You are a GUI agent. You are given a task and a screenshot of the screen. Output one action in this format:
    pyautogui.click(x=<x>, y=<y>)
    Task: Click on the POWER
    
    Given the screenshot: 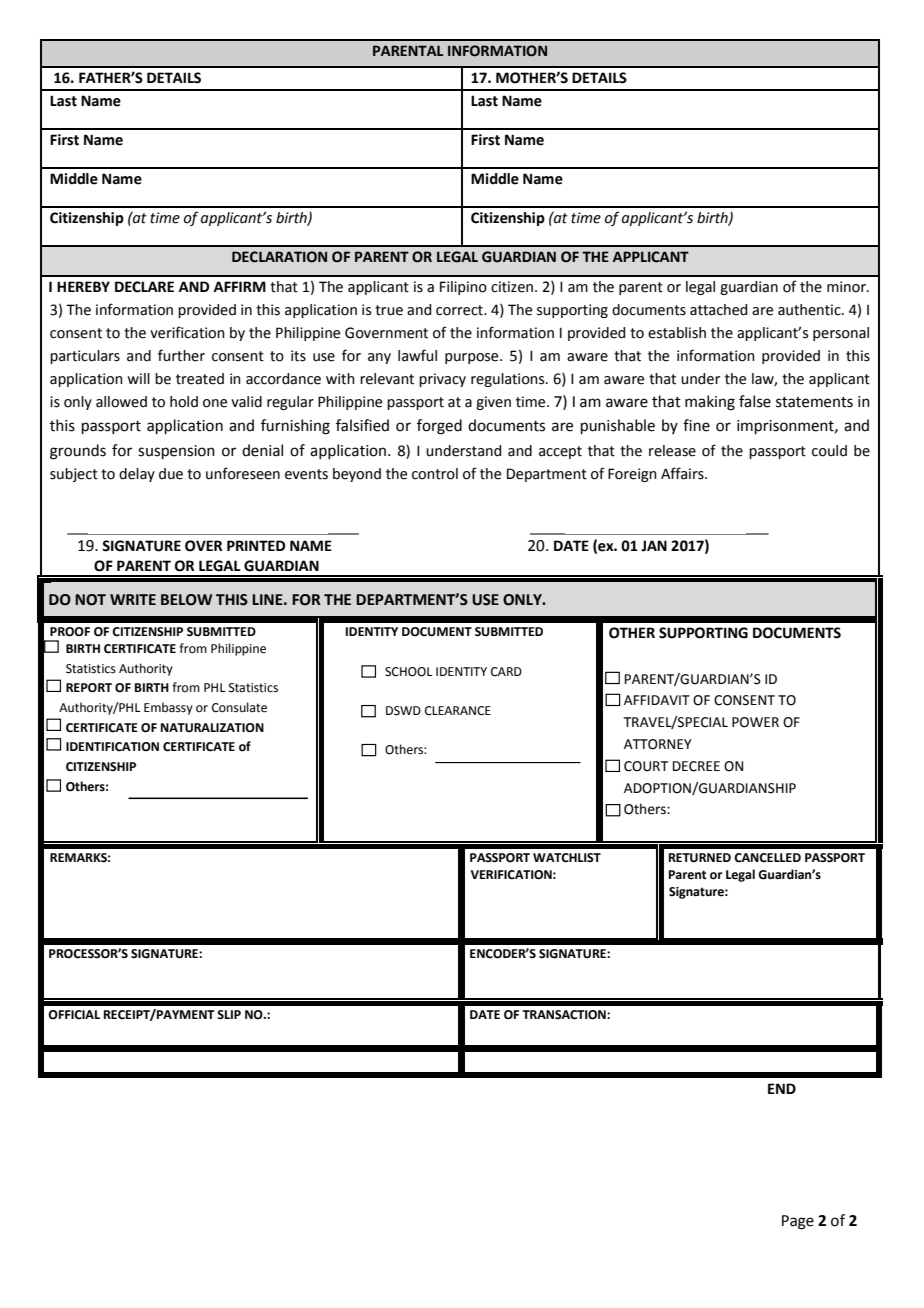 What is the action you would take?
    pyautogui.click(x=755, y=722)
